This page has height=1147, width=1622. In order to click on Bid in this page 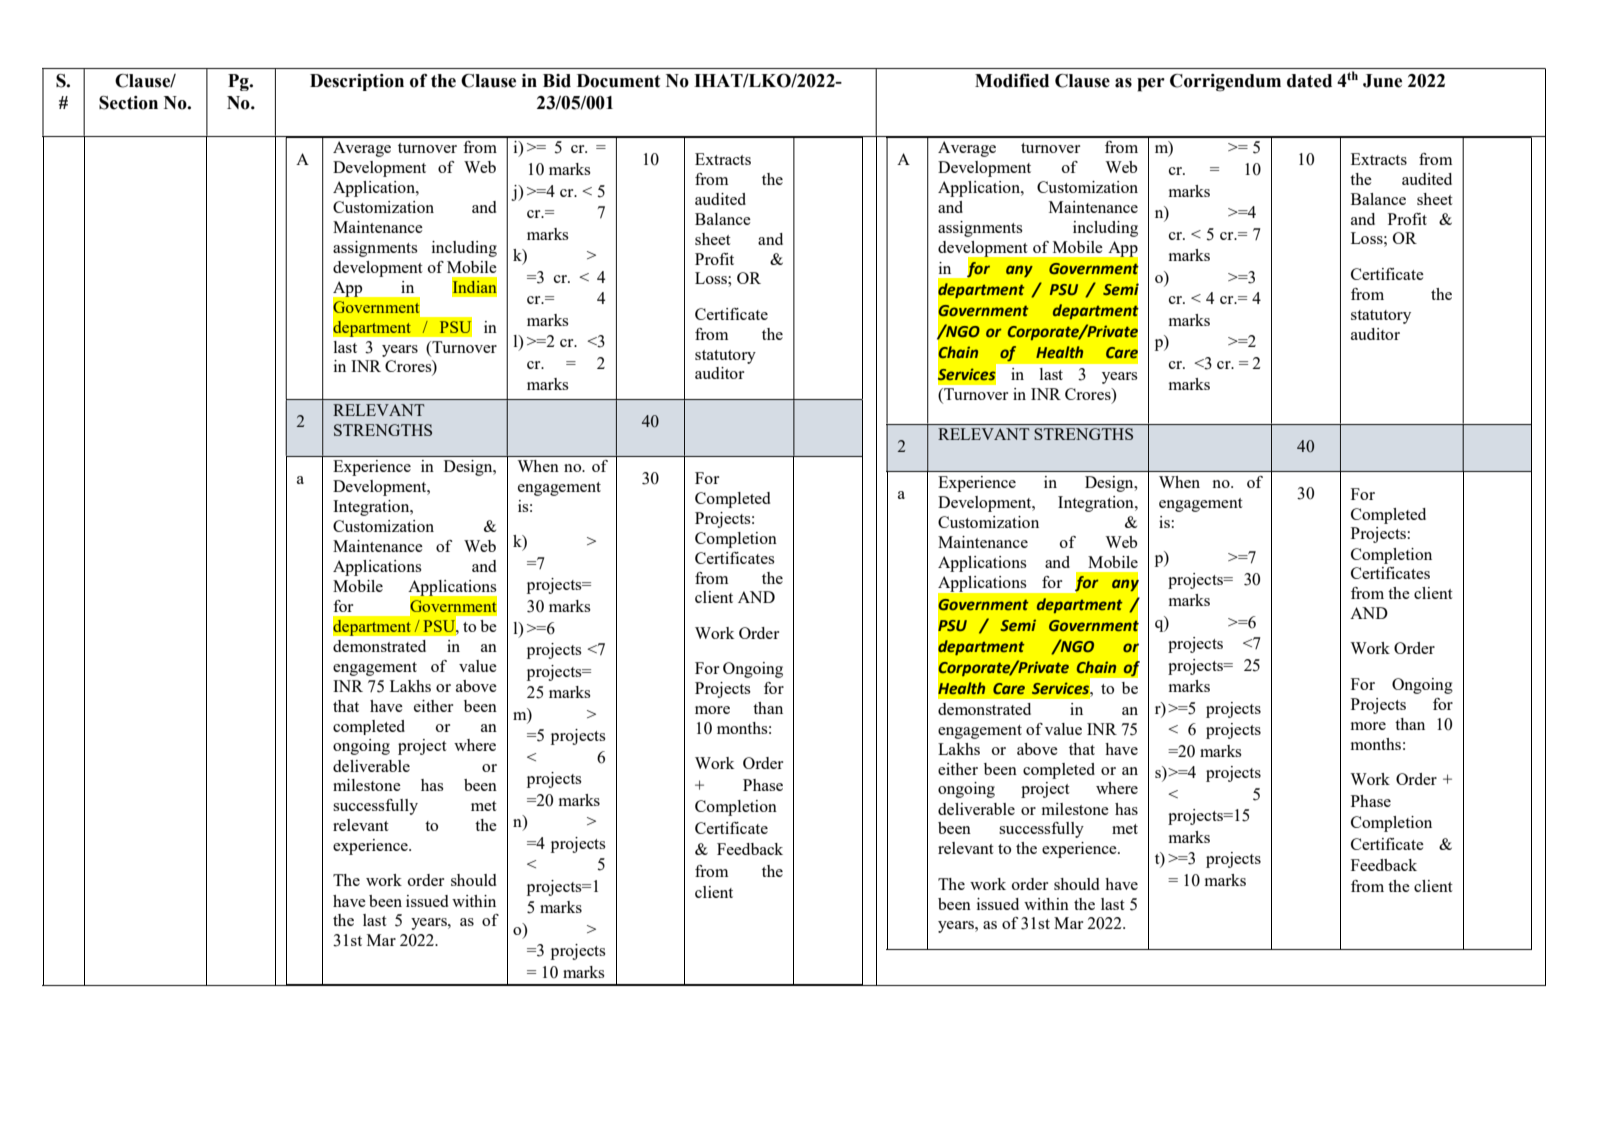, I will do `click(557, 81)`.
